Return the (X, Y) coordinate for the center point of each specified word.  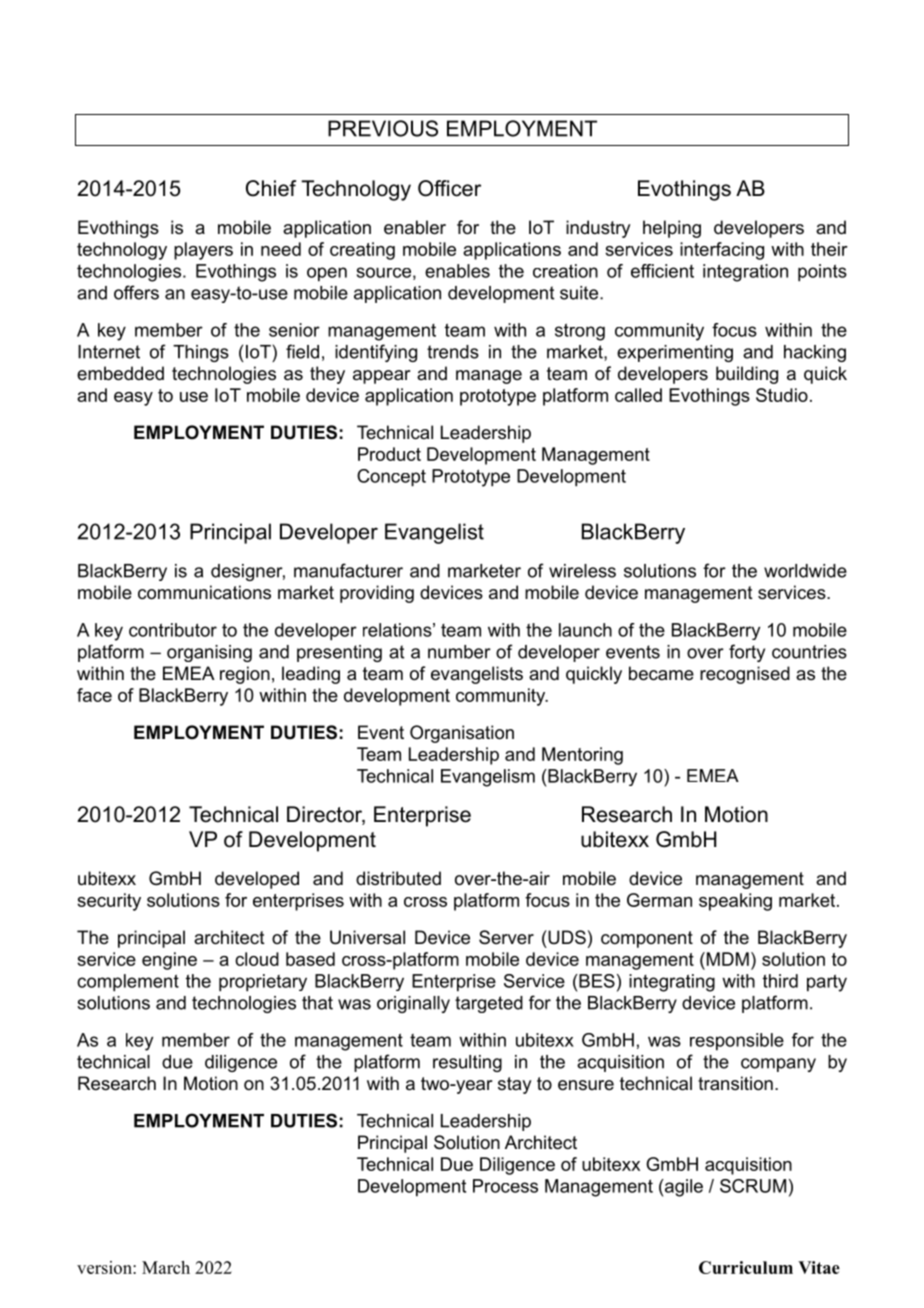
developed (257, 880)
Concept (391, 478)
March (166, 1267)
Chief (271, 188)
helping (672, 229)
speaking (735, 902)
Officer (449, 188)
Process (505, 1186)
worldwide (805, 571)
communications (204, 592)
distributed (398, 878)
